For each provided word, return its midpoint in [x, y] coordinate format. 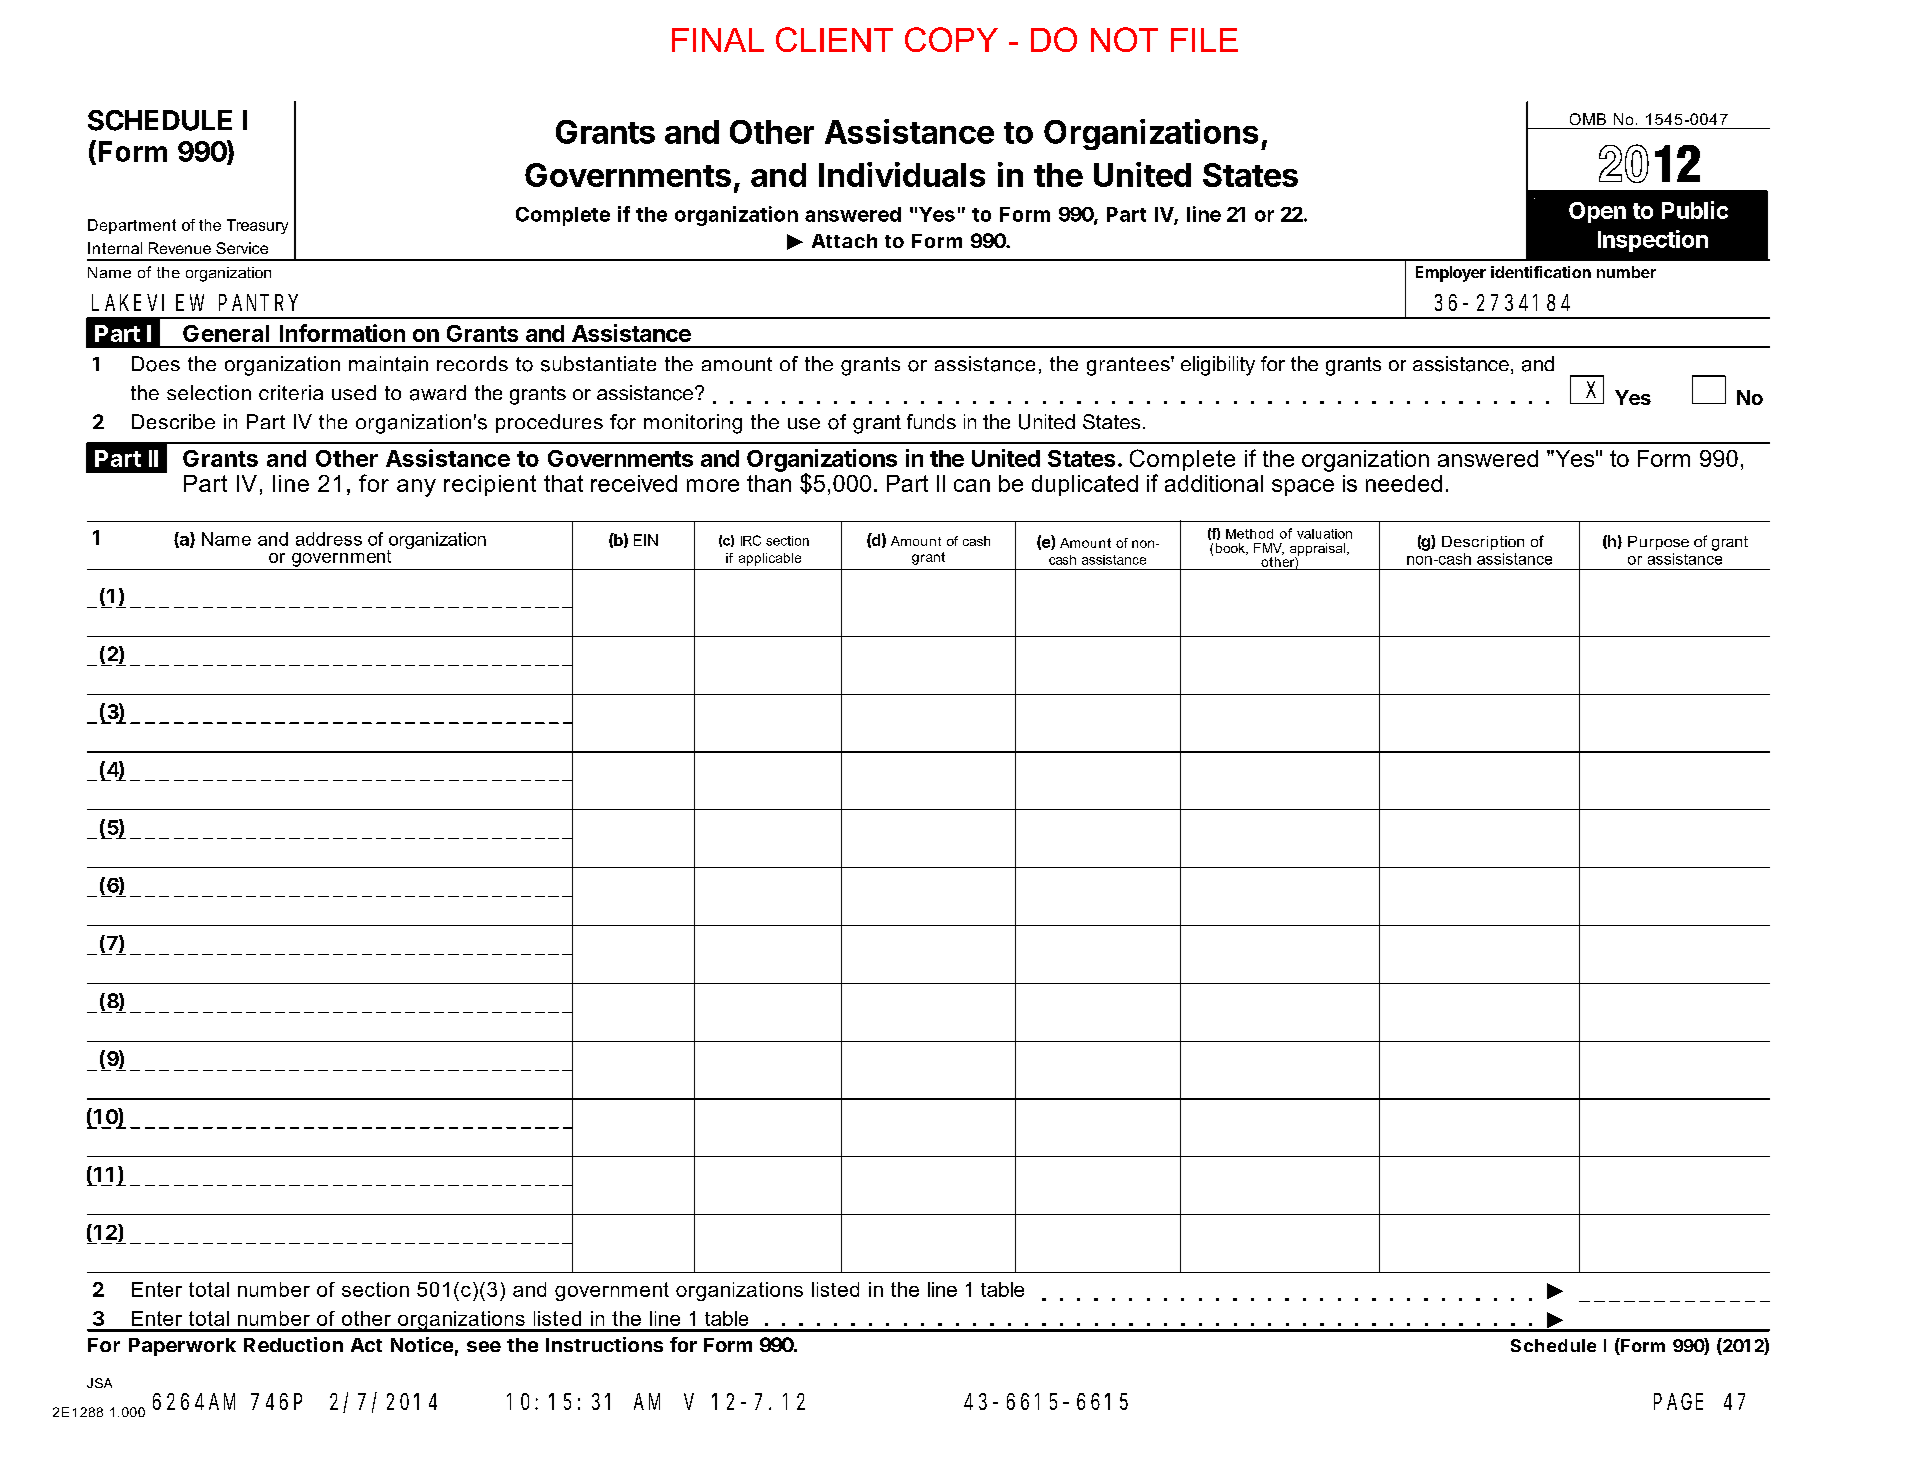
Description [1483, 543]
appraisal [1317, 550]
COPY [951, 39]
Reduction [293, 1344]
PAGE [1678, 1402]
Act [366, 1345]
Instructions [604, 1344]
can [972, 485]
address [329, 539]
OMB [1588, 119]
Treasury [257, 226]
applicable [770, 559]
